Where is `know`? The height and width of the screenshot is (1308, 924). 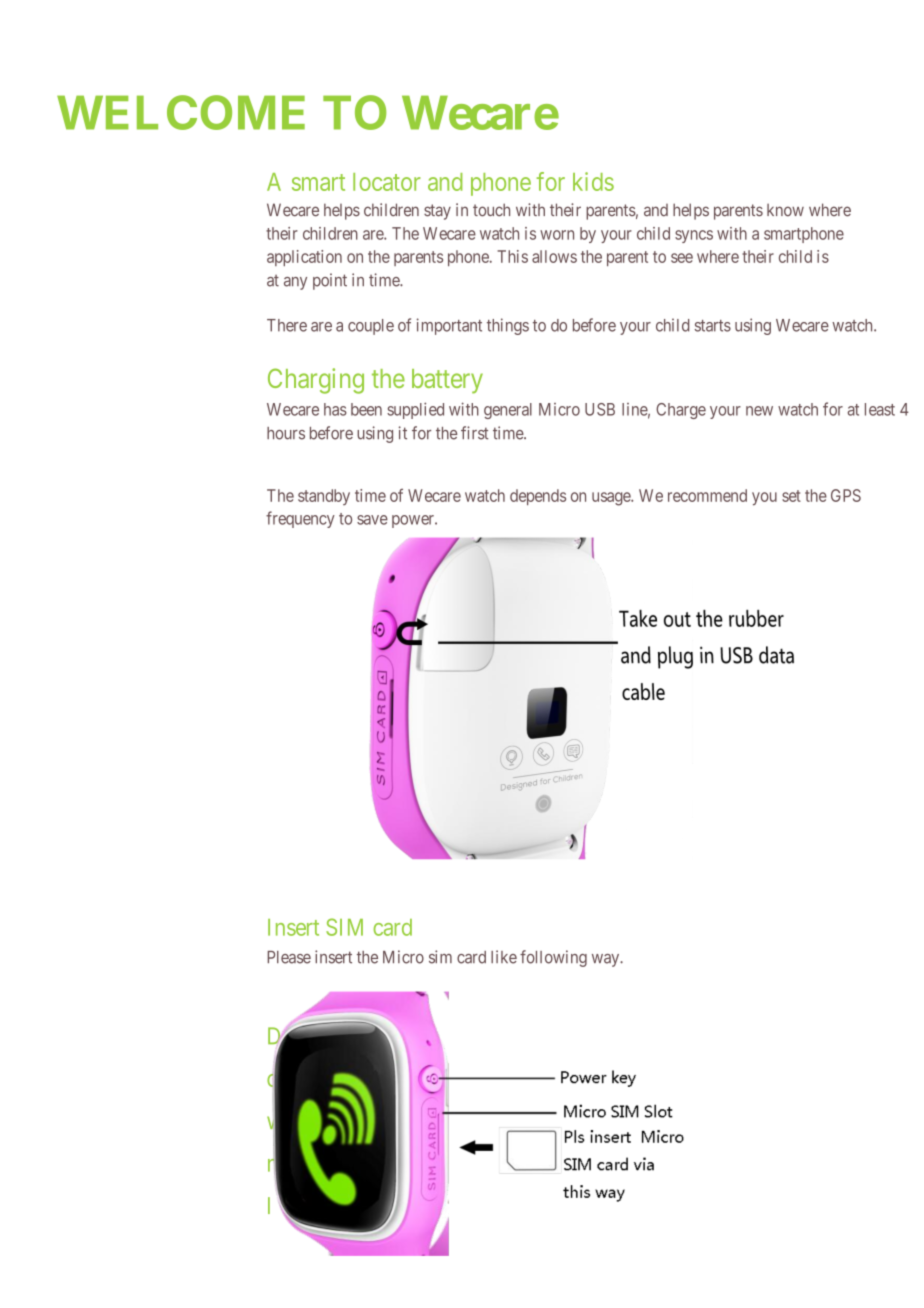 know is located at coordinates (785, 210).
